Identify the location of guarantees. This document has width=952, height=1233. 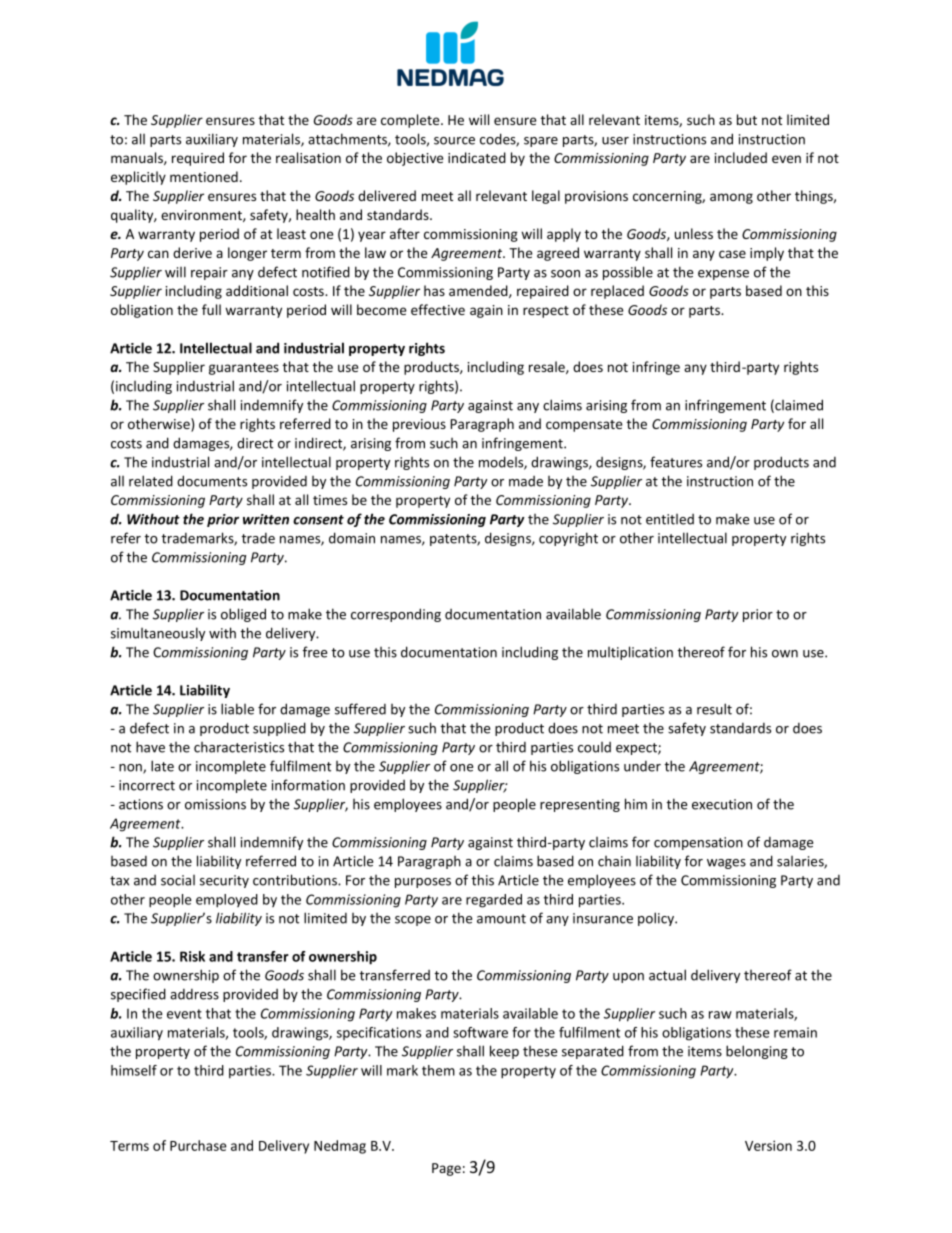
(244, 369).
